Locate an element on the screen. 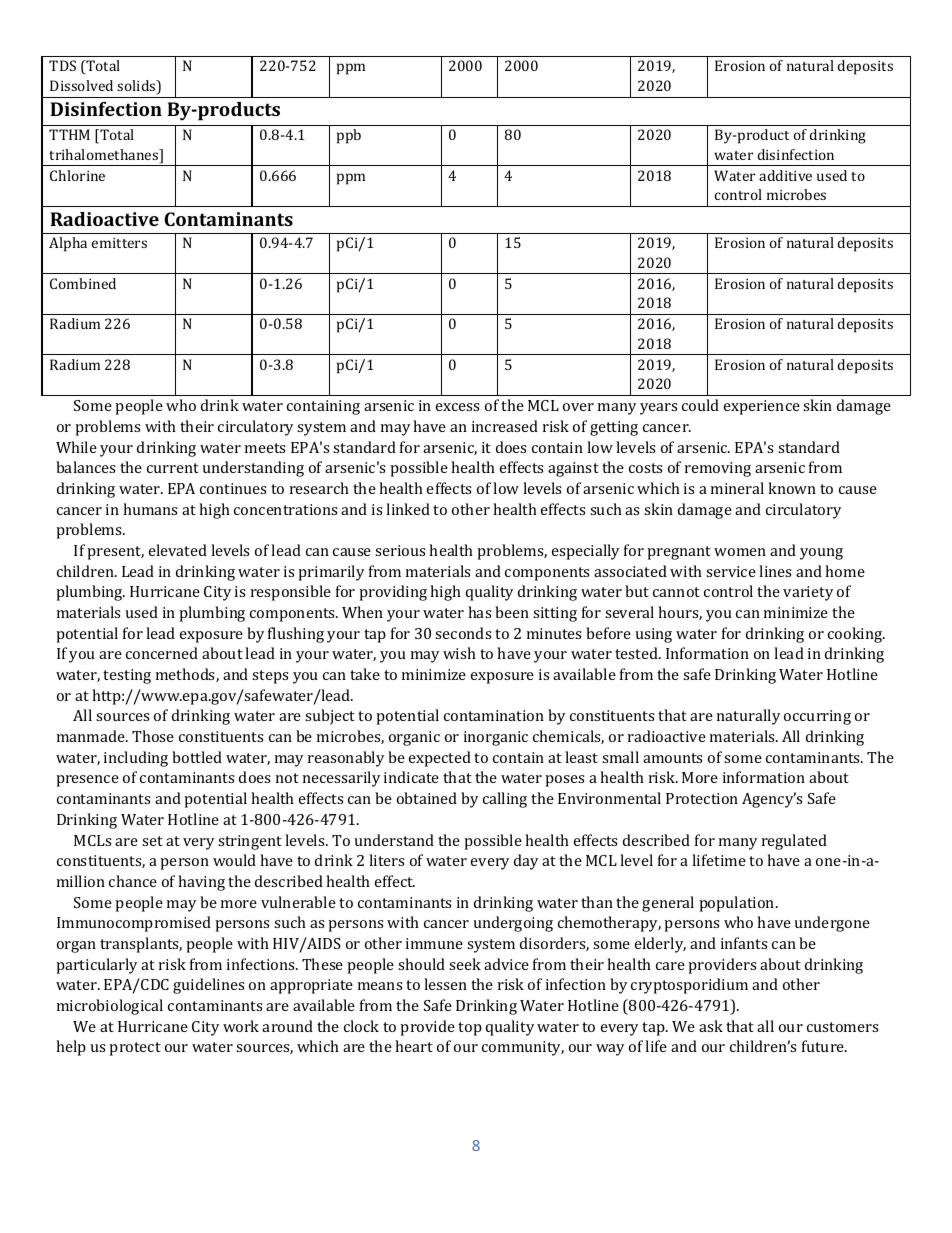  contamination is located at coordinates (494, 715).
